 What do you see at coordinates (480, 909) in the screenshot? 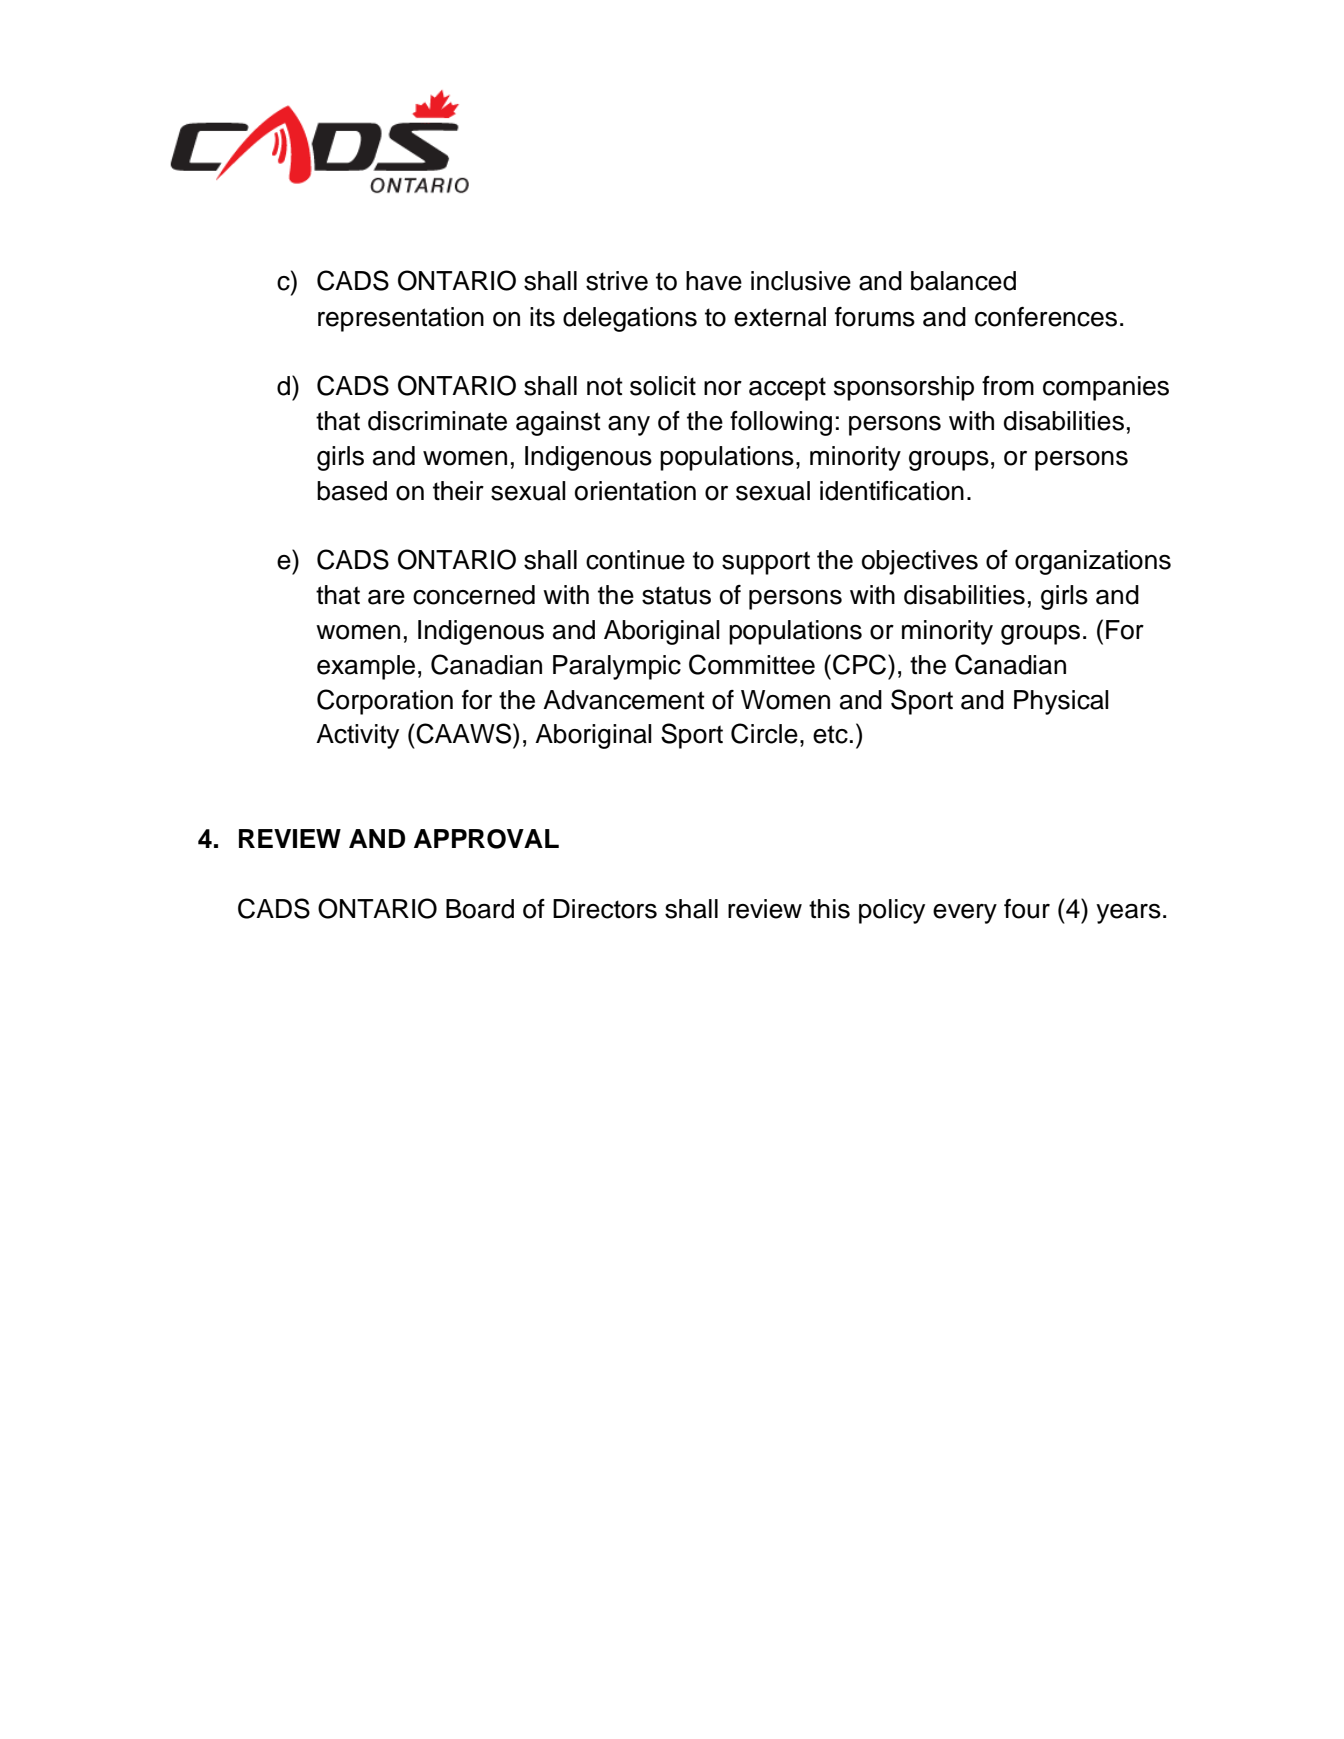
I see `Board` at bounding box center [480, 909].
